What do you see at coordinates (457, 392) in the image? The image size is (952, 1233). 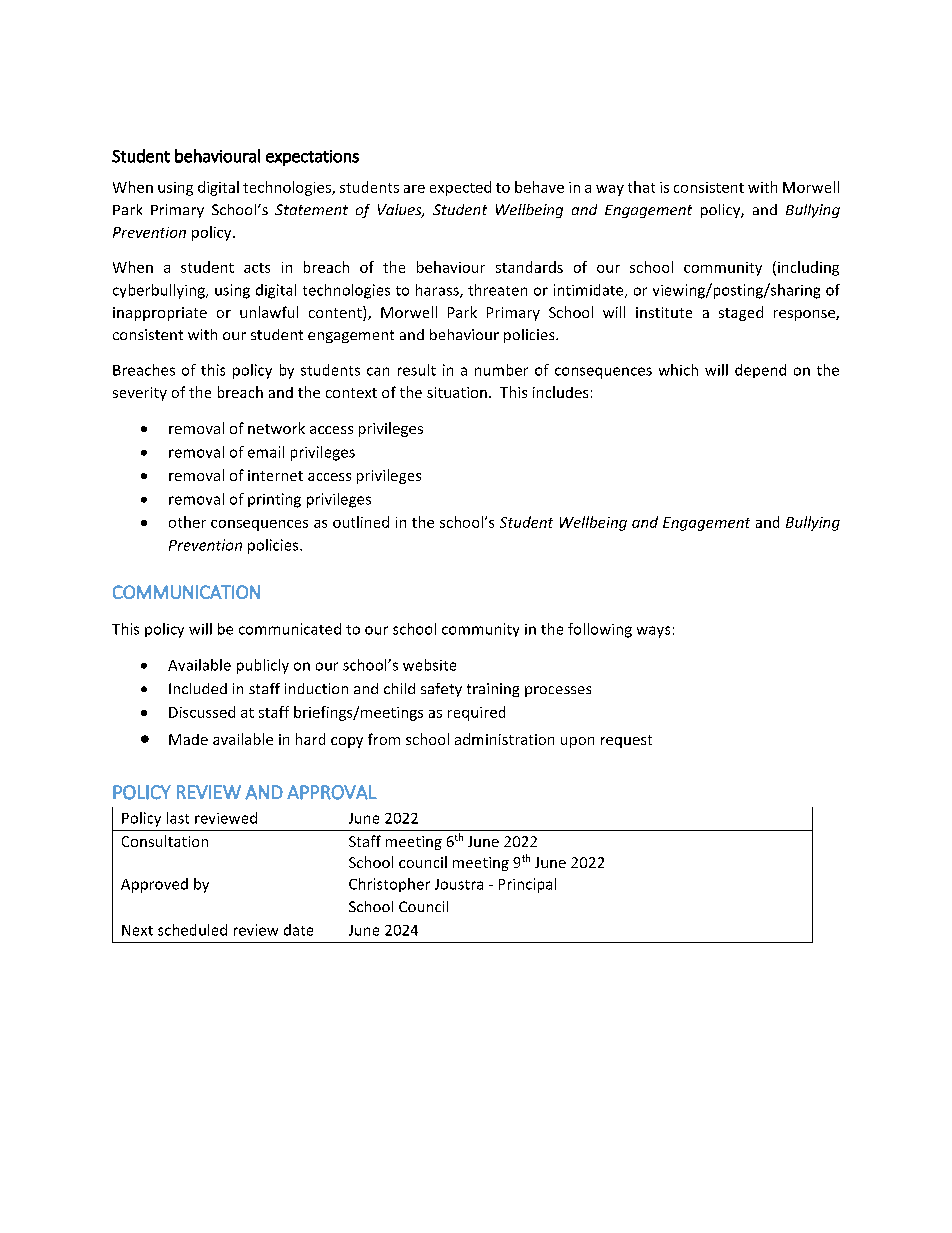 I see `situation` at bounding box center [457, 392].
